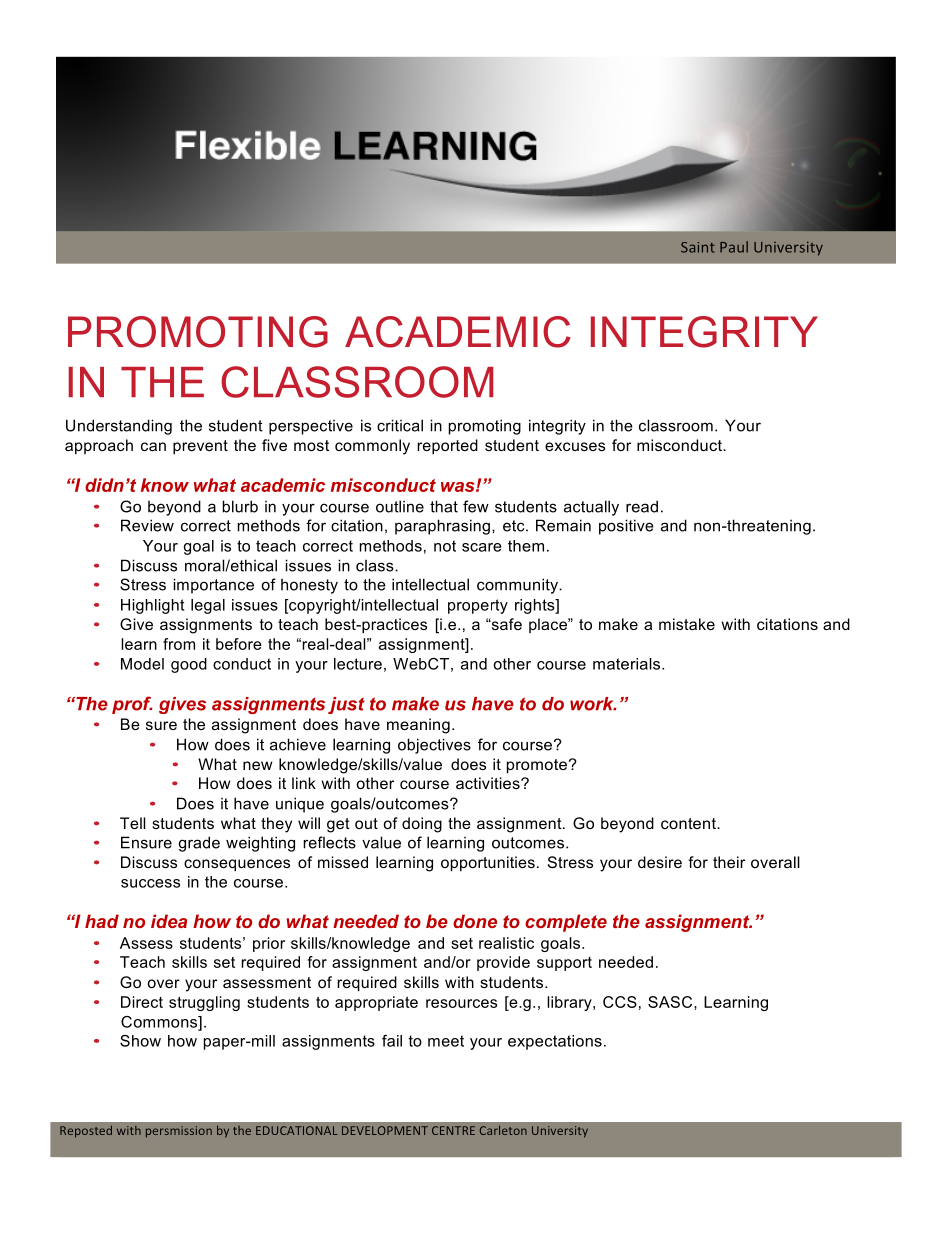 The height and width of the document is (1233, 952). Describe the element at coordinates (179, 644) in the document. I see `from` at that location.
